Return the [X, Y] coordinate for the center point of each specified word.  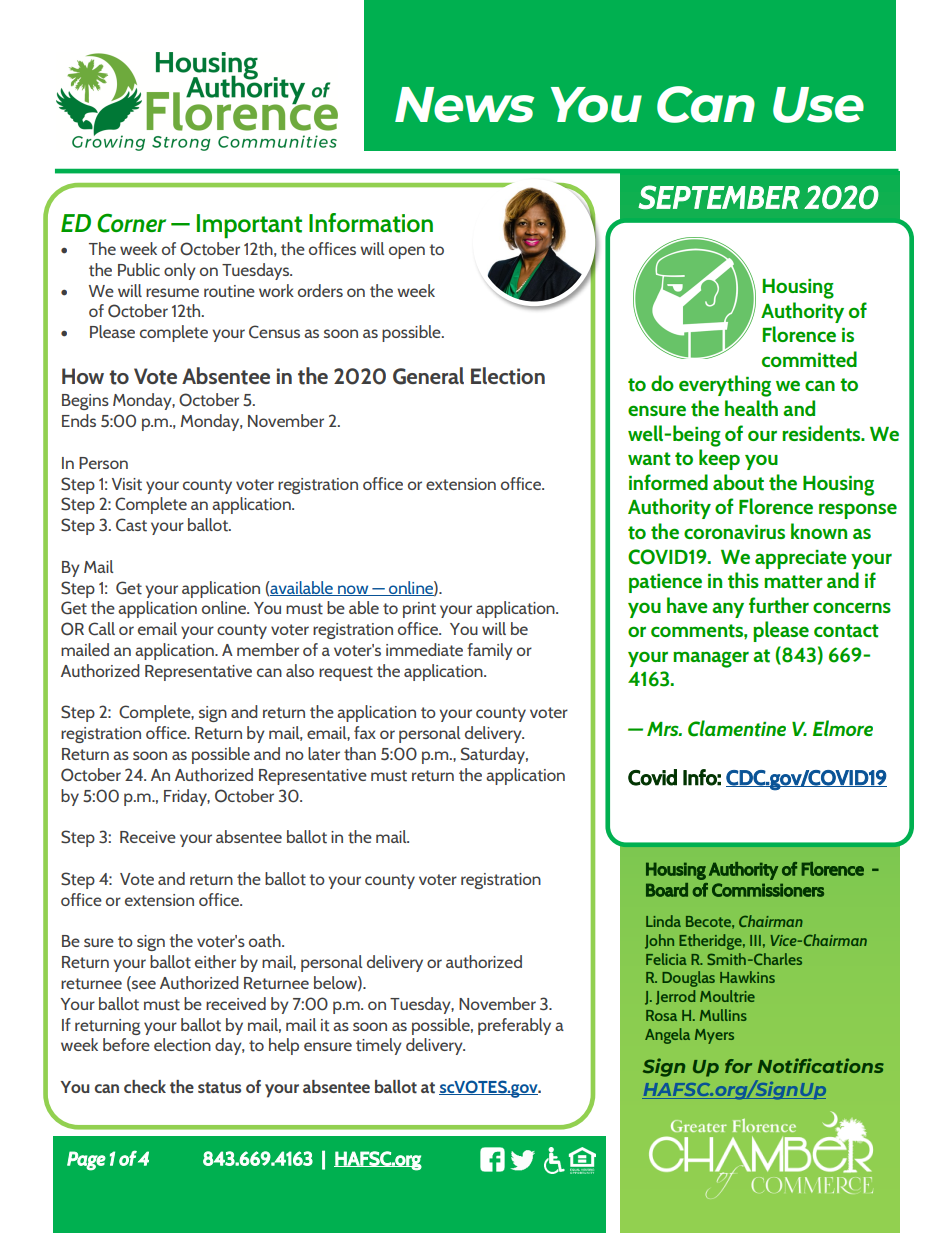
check [145, 1086]
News [464, 105]
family [490, 651]
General [428, 376]
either [215, 962]
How [83, 376]
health [751, 408]
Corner [131, 223]
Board [667, 890]
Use [818, 105]
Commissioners [768, 890]
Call [101, 629]
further [779, 605]
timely [379, 1046]
